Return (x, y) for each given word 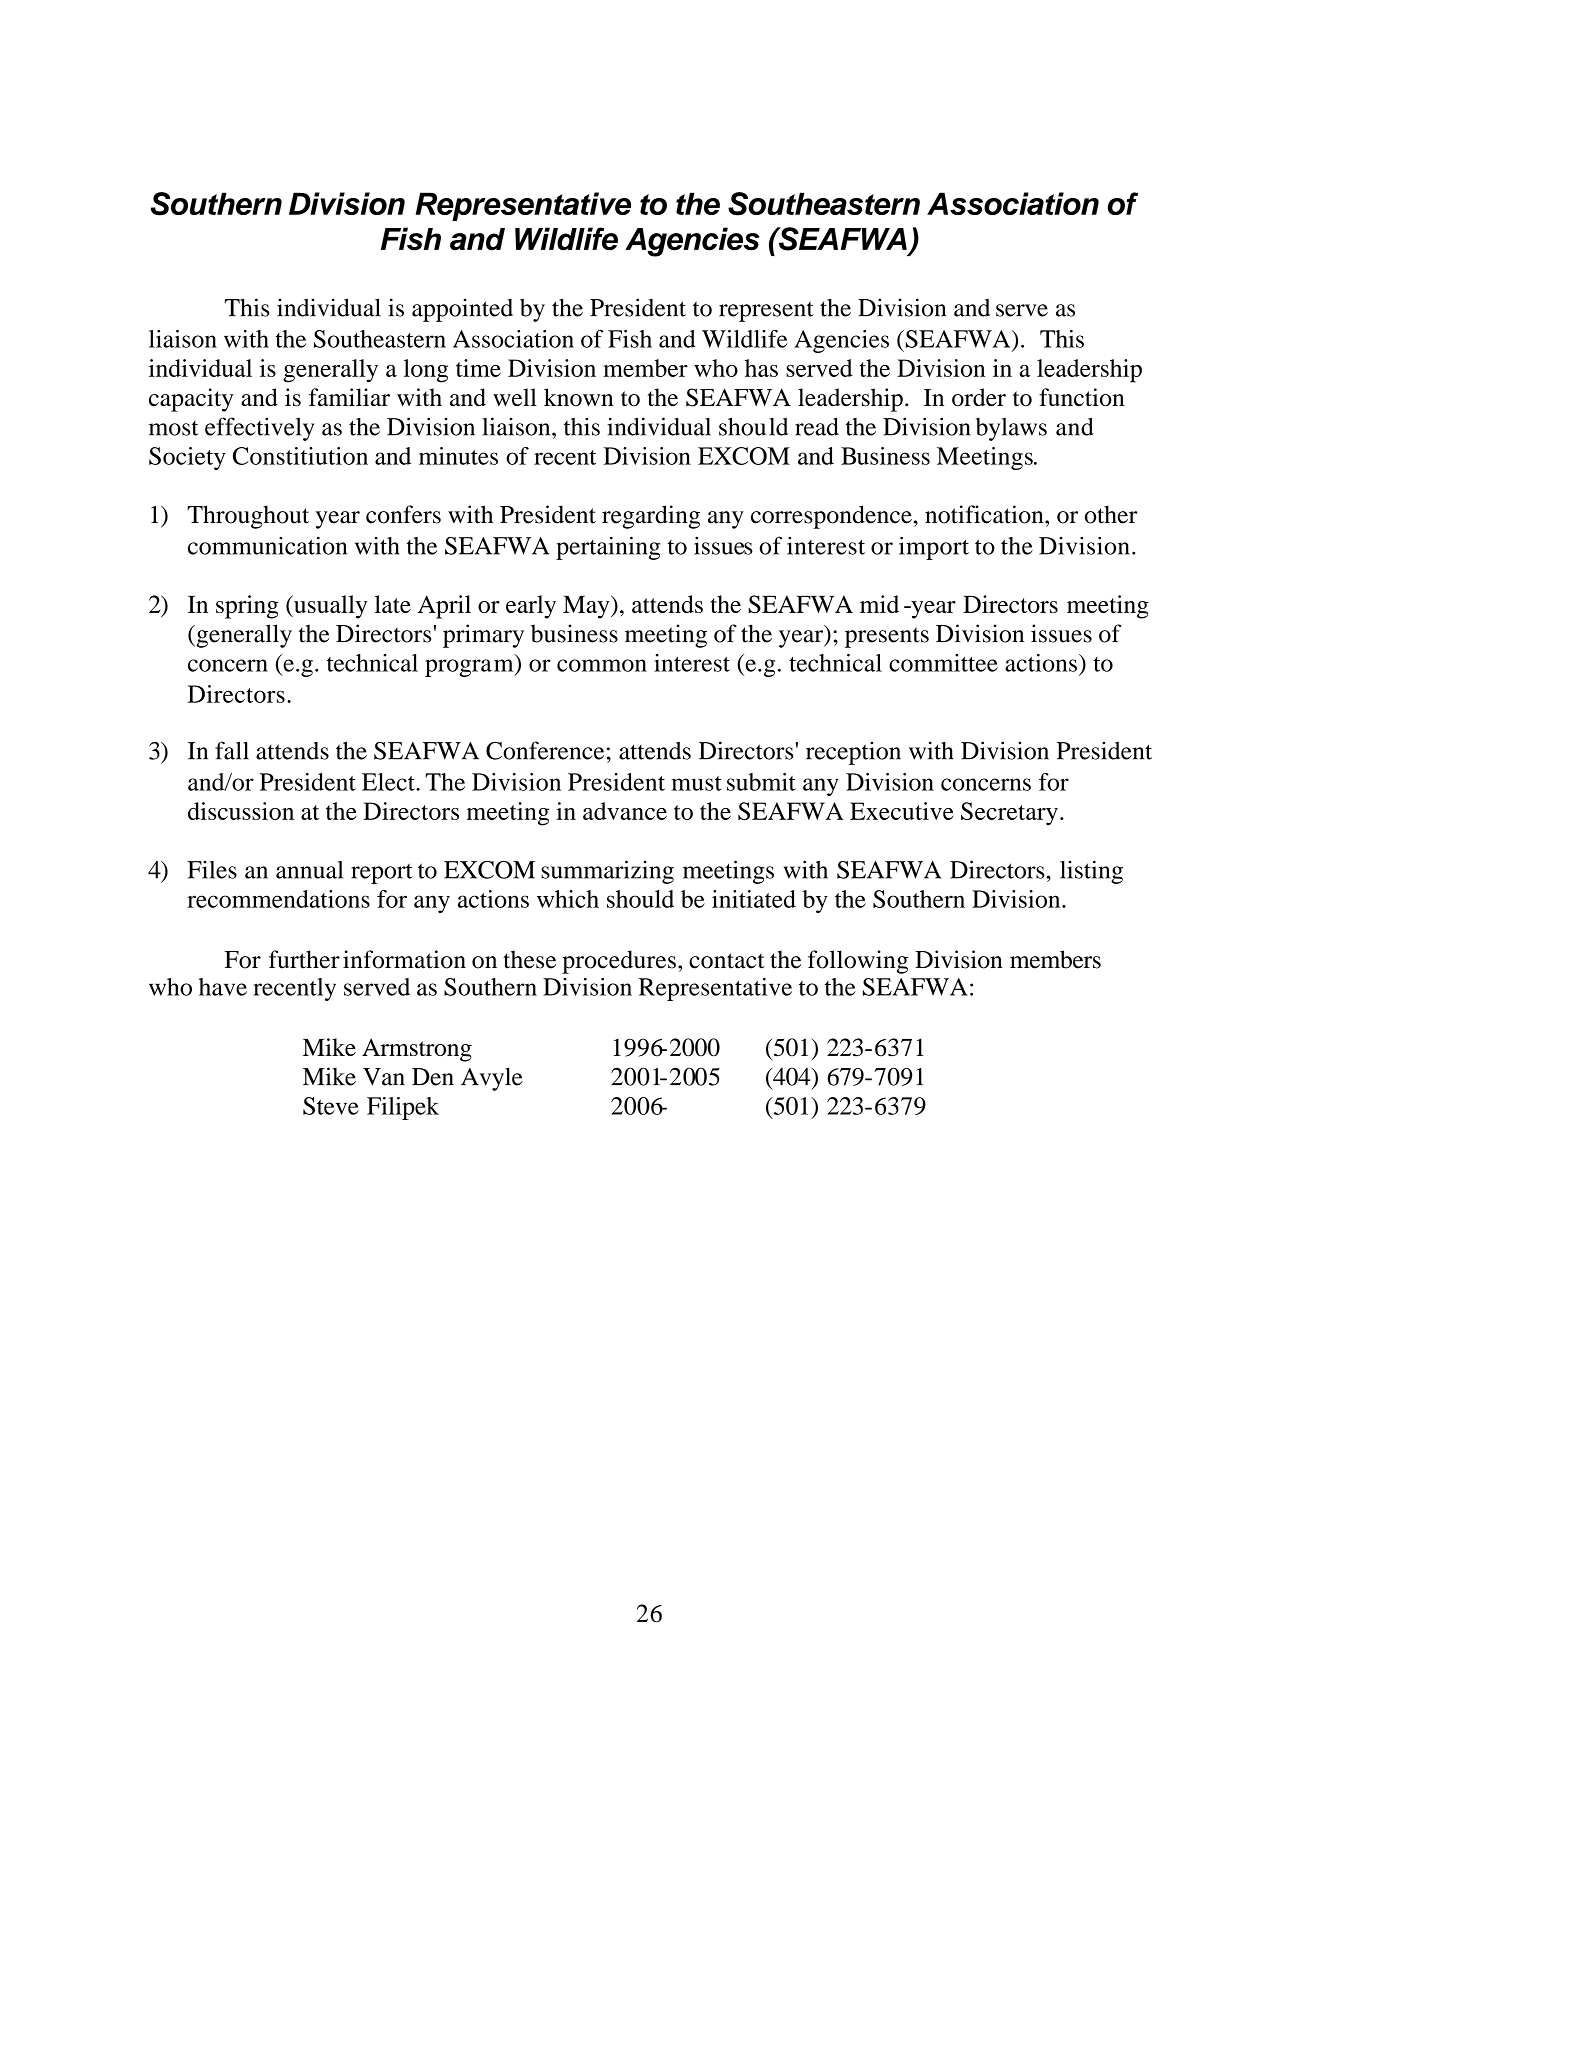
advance (625, 811)
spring (247, 607)
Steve (331, 1106)
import (934, 548)
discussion (241, 811)
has (761, 368)
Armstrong (417, 1050)
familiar (349, 397)
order (979, 397)
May (587, 607)
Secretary (1009, 814)
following (858, 962)
